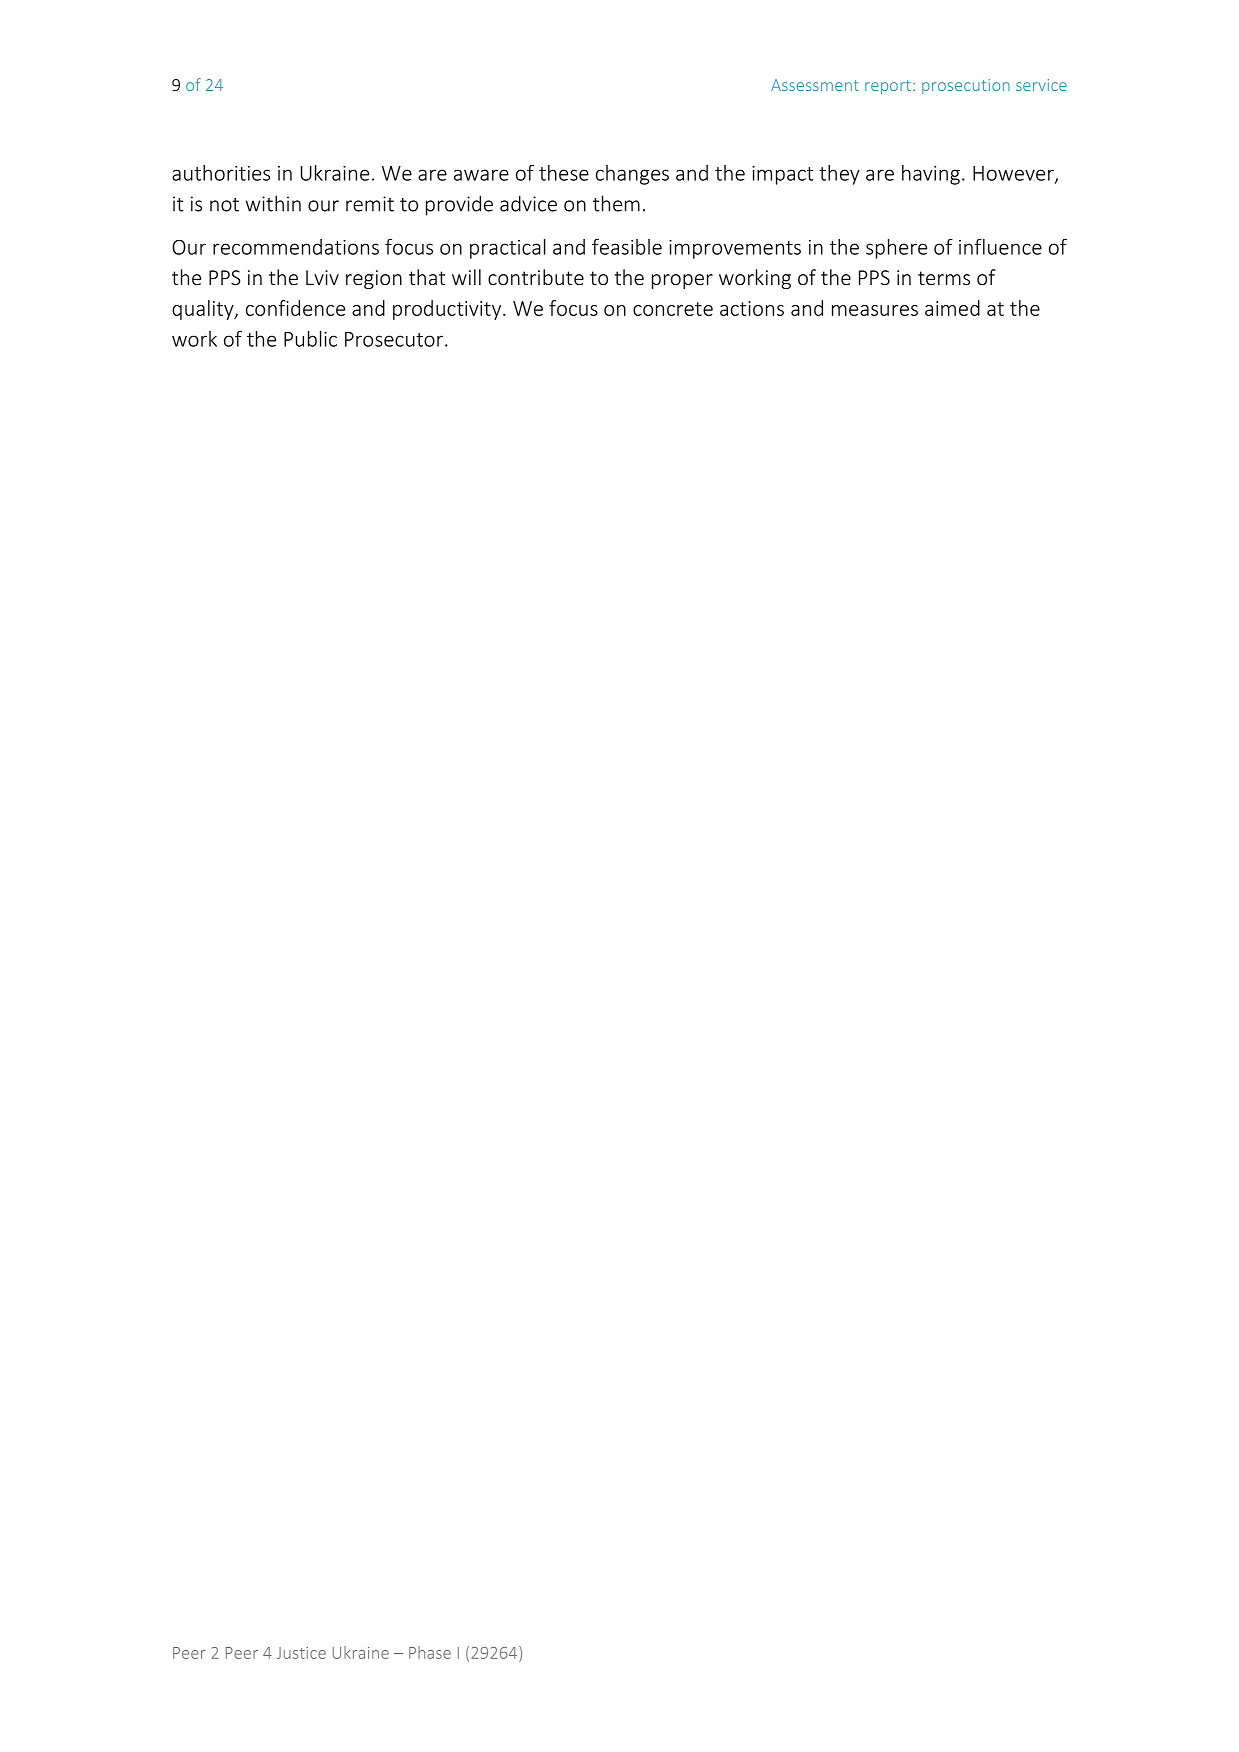  Describe the element at coordinates (752, 308) in the screenshot. I see `actions` at that location.
